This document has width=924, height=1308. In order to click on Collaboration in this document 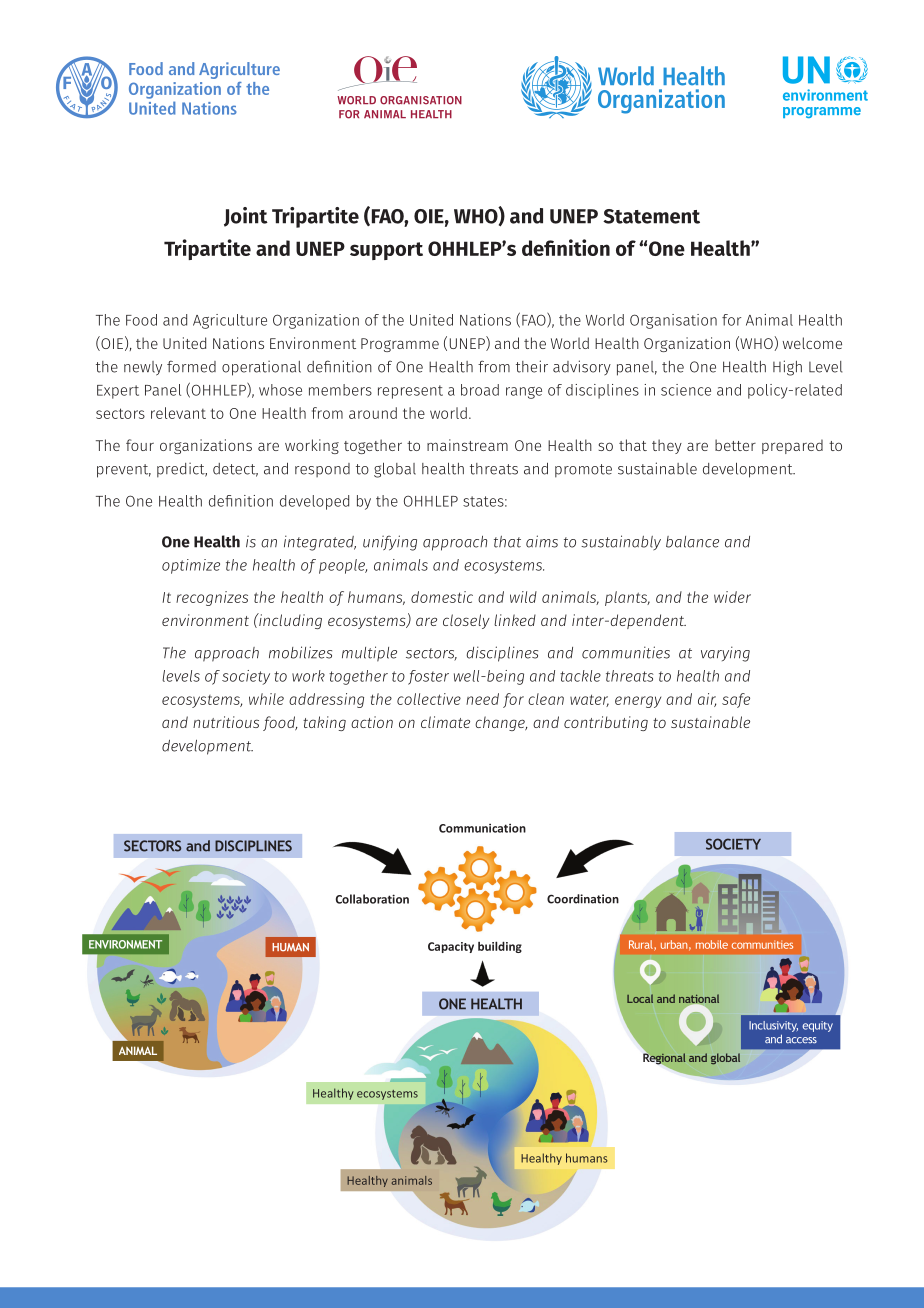, I will do `click(372, 899)`.
